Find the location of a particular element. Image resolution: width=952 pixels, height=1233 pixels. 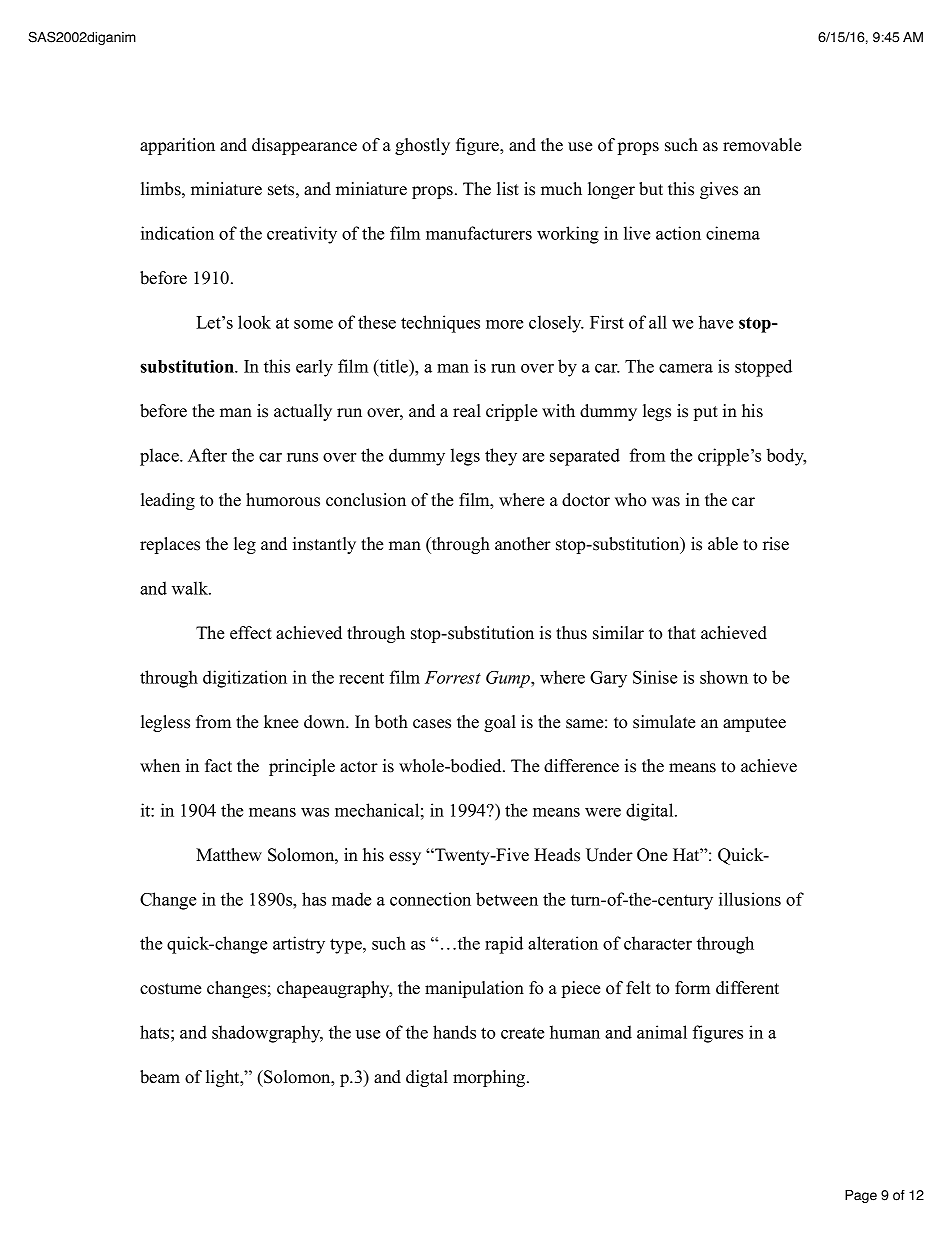

disappearance is located at coordinates (304, 146).
